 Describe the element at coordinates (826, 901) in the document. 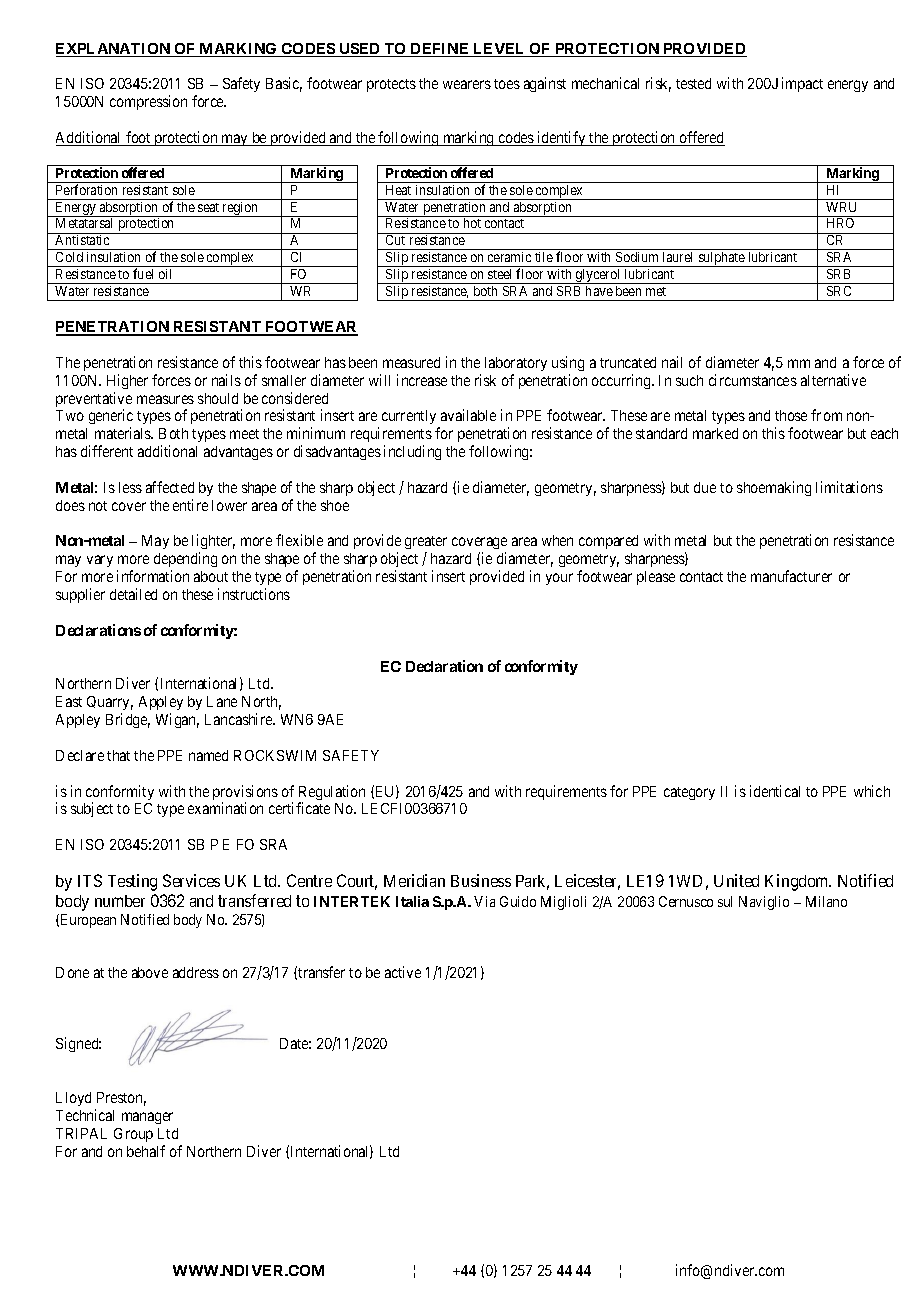

I see `Milano` at that location.
